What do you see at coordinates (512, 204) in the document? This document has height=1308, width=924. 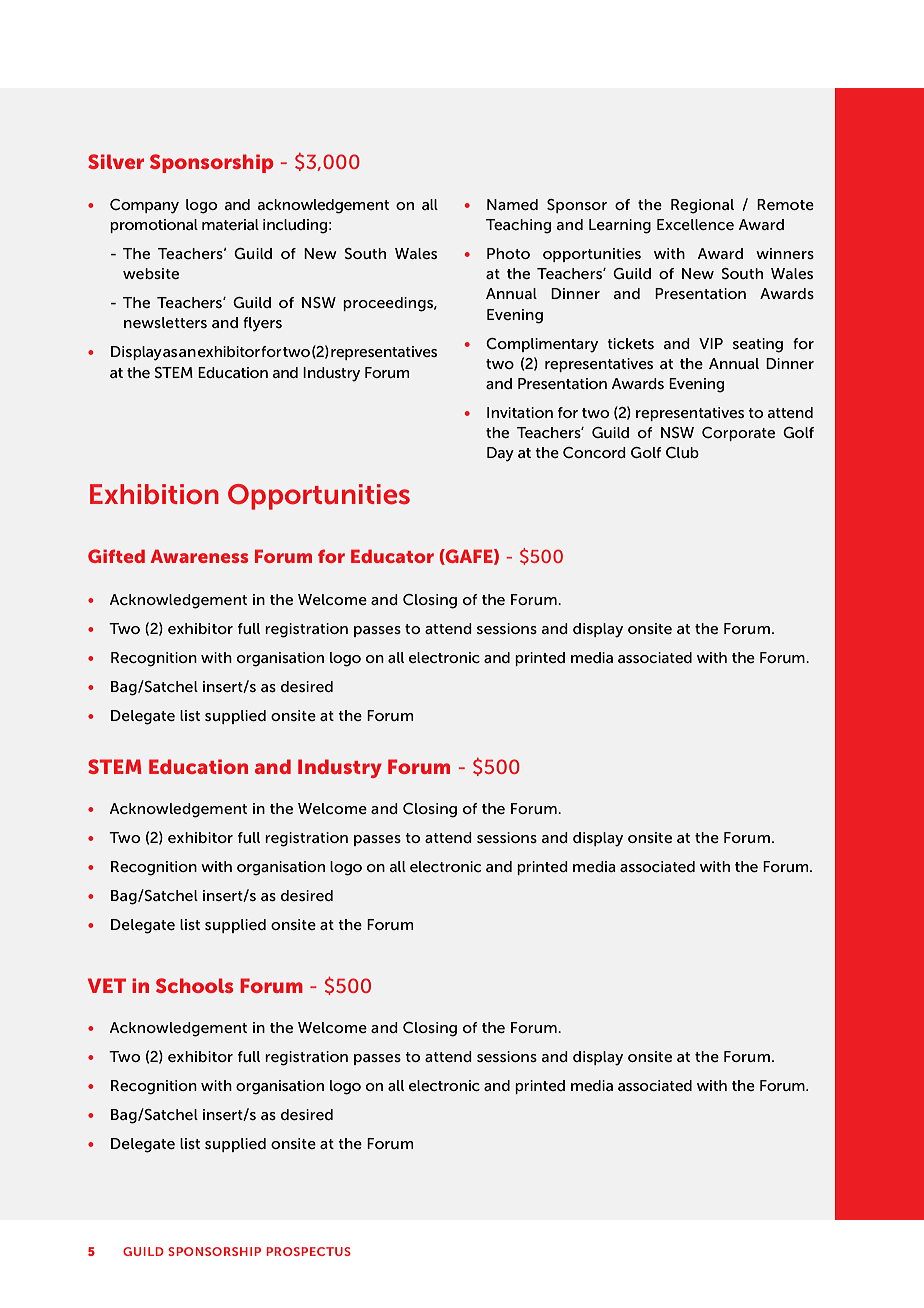 I see `Named` at bounding box center [512, 204].
